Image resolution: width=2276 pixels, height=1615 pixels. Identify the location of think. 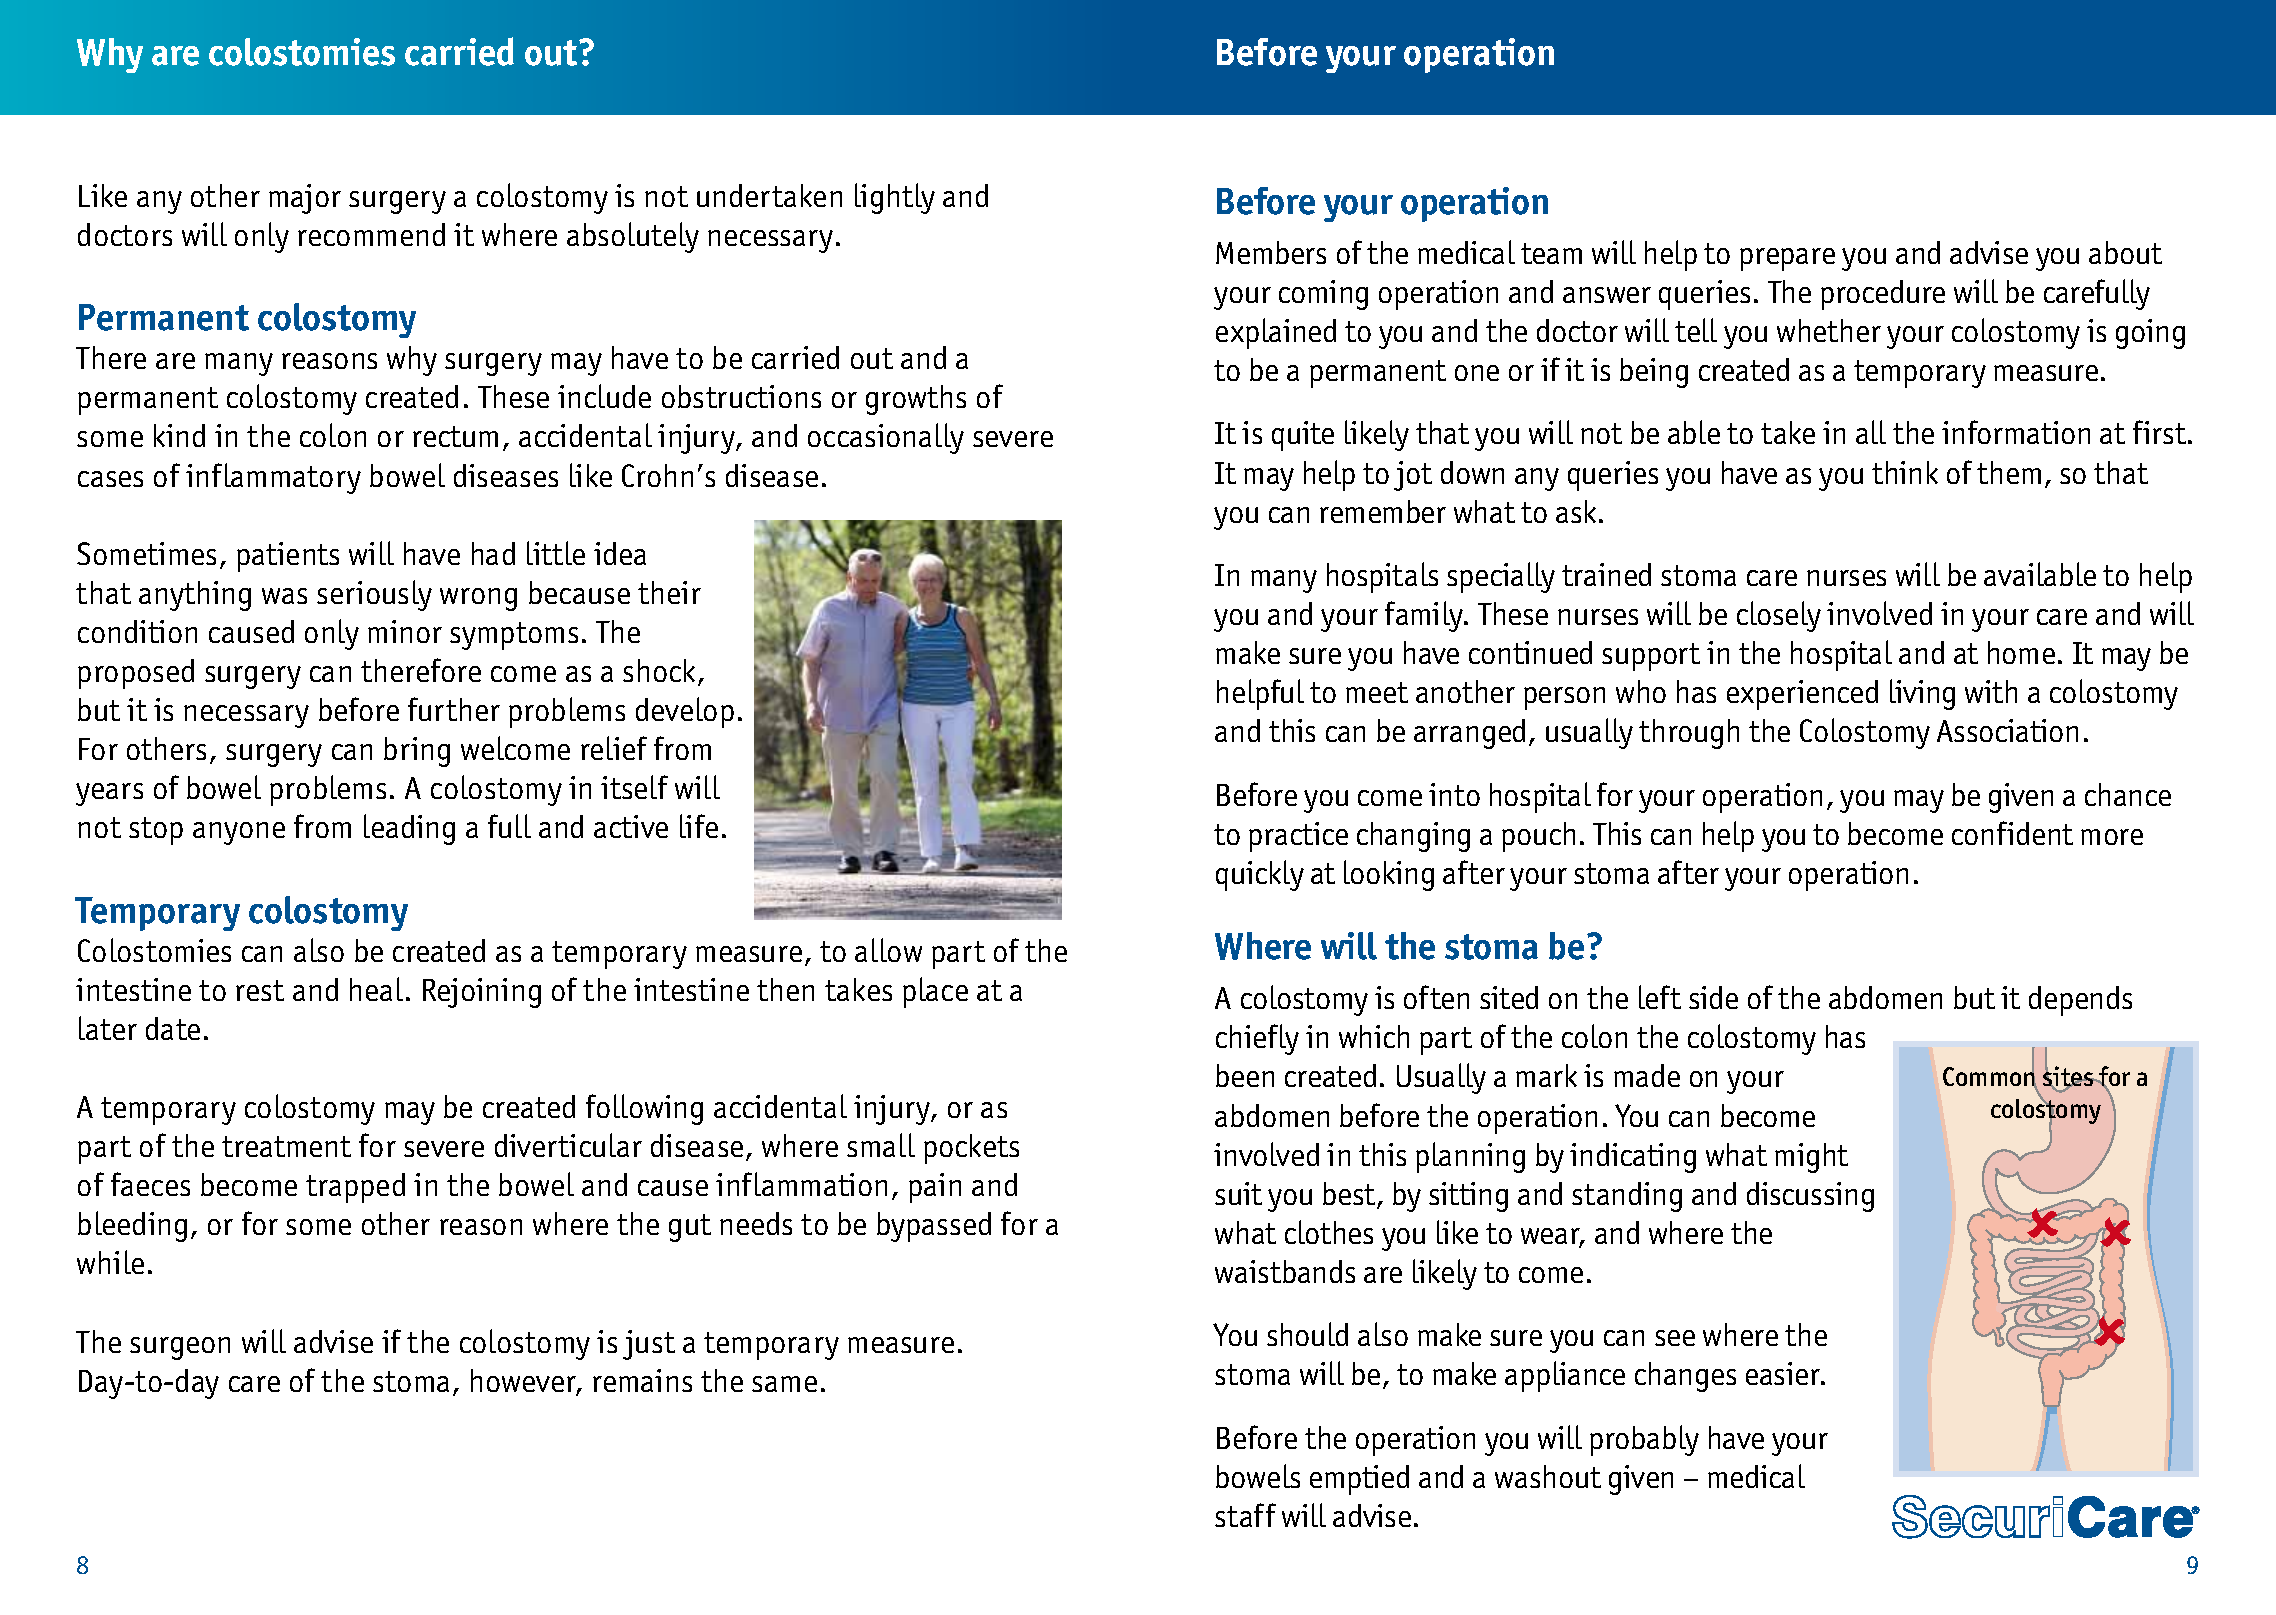
(1905, 472).
